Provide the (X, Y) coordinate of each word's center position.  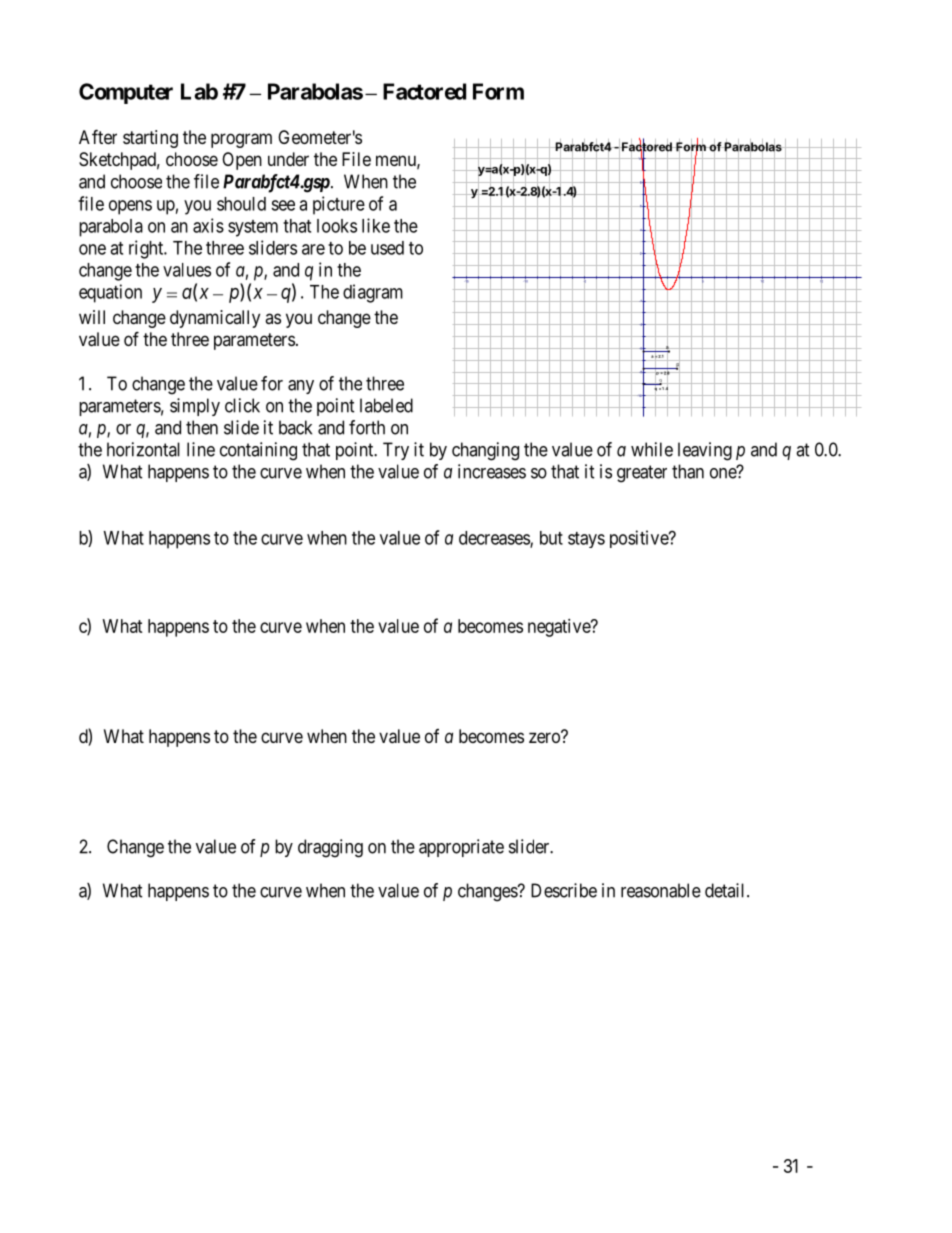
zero (545, 737)
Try (396, 451)
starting (150, 139)
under (288, 159)
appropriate (461, 848)
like (376, 225)
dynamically (215, 319)
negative (560, 628)
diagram (373, 293)
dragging (330, 848)
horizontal (143, 449)
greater (642, 474)
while (652, 449)
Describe (564, 890)
